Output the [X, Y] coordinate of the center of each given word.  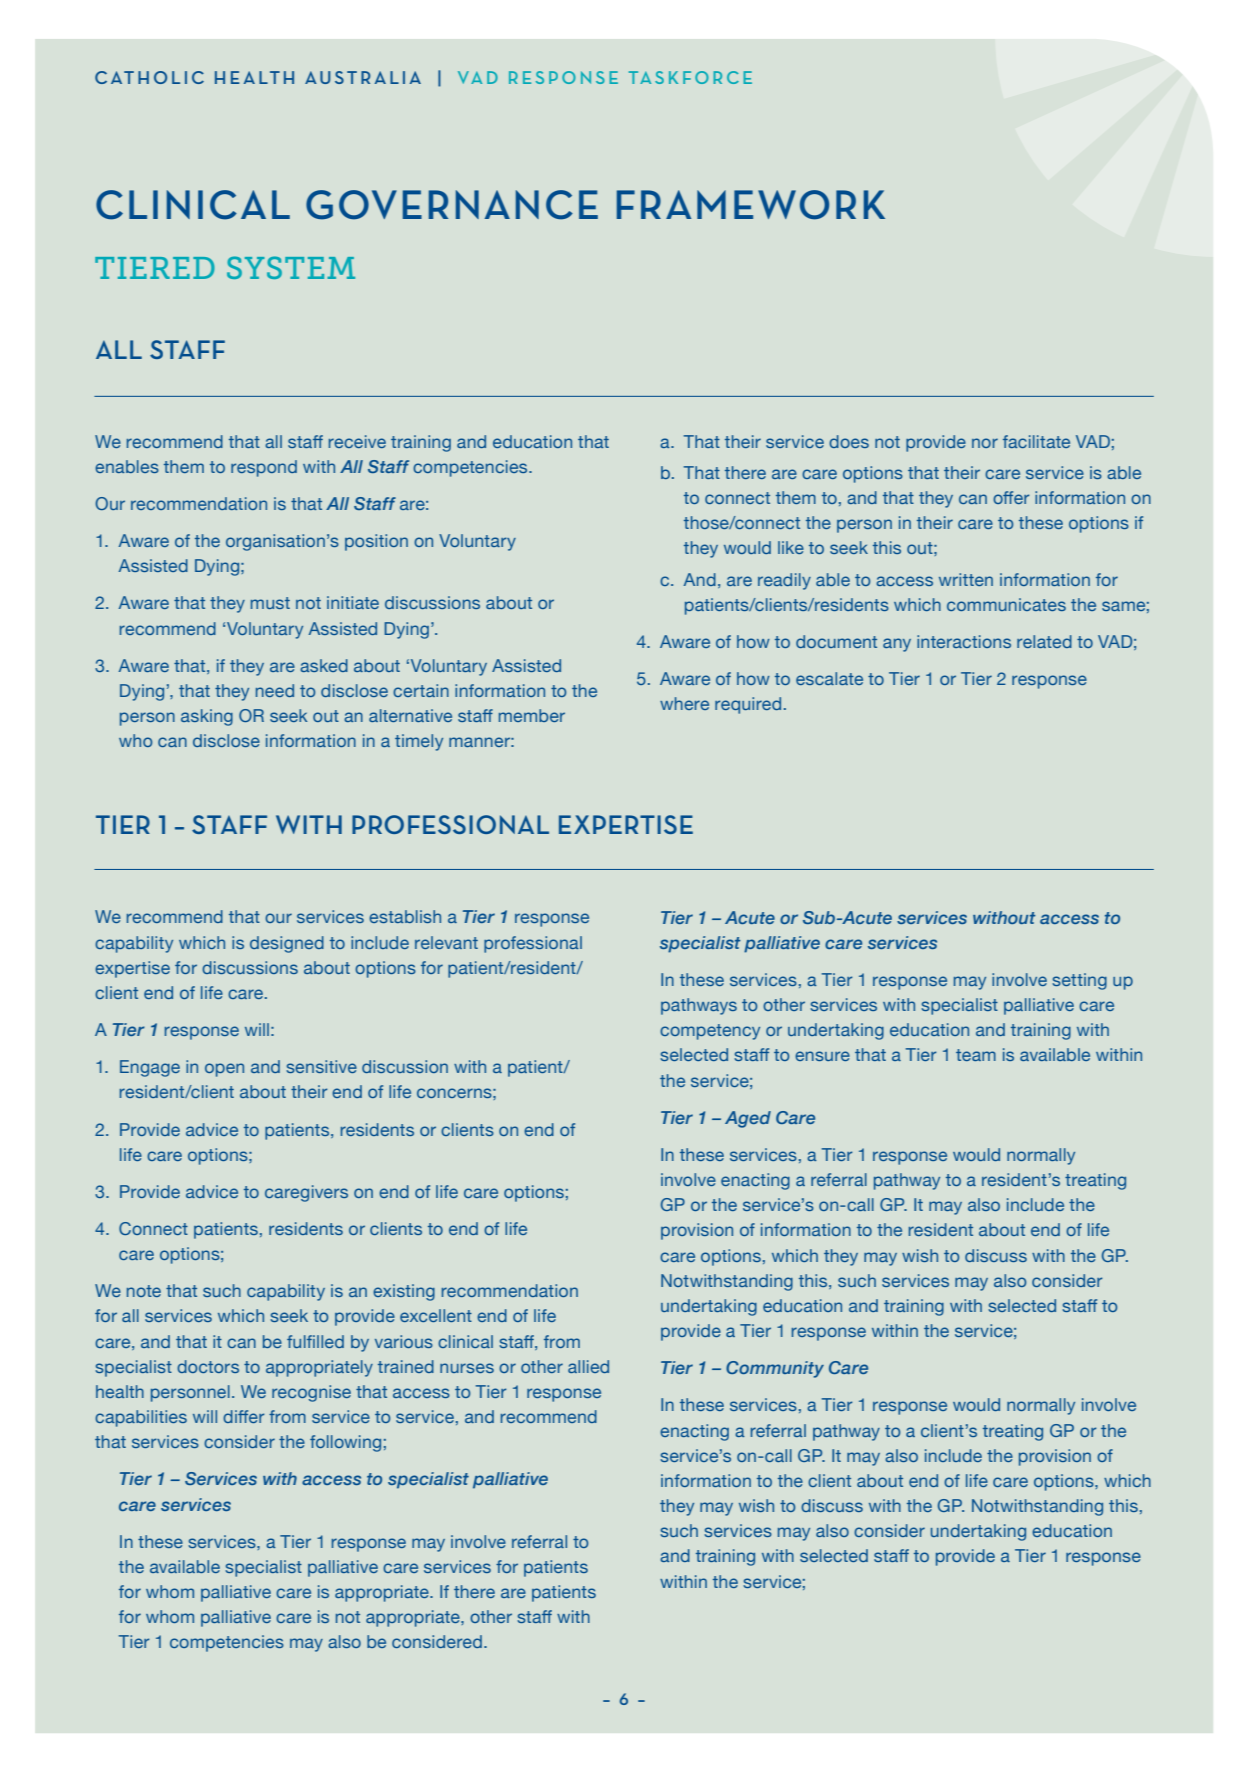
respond [264, 468]
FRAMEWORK [751, 205]
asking [207, 717]
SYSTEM [291, 267]
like [791, 547]
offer [1011, 497]
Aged [748, 1119]
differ [244, 1416]
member [532, 715]
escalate [829, 678]
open [224, 1070]
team [976, 1055]
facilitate [1036, 441]
